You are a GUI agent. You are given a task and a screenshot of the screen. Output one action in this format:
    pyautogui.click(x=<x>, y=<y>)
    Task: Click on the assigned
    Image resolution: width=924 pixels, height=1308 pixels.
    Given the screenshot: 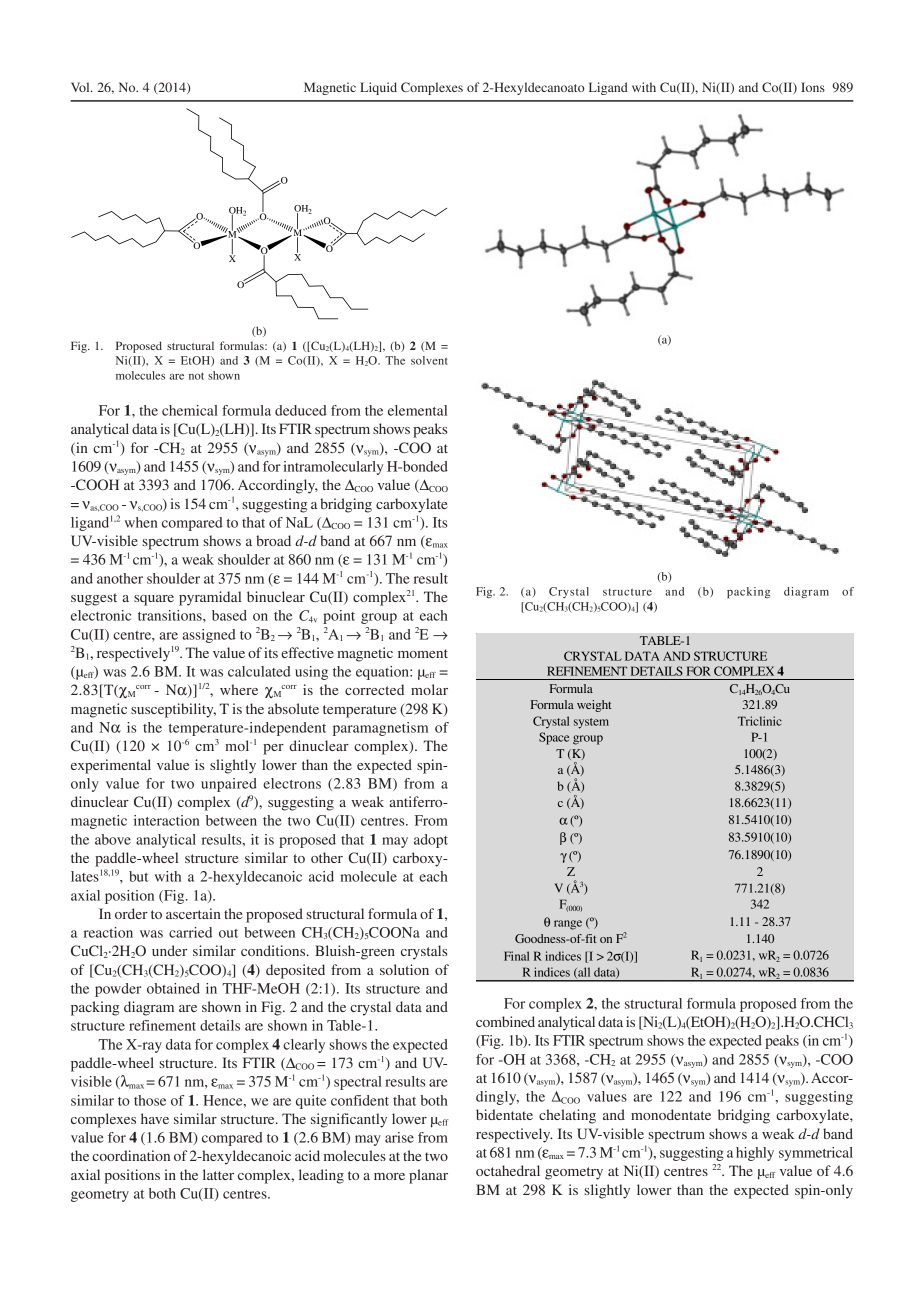 What is the action you would take?
    pyautogui.click(x=209, y=636)
